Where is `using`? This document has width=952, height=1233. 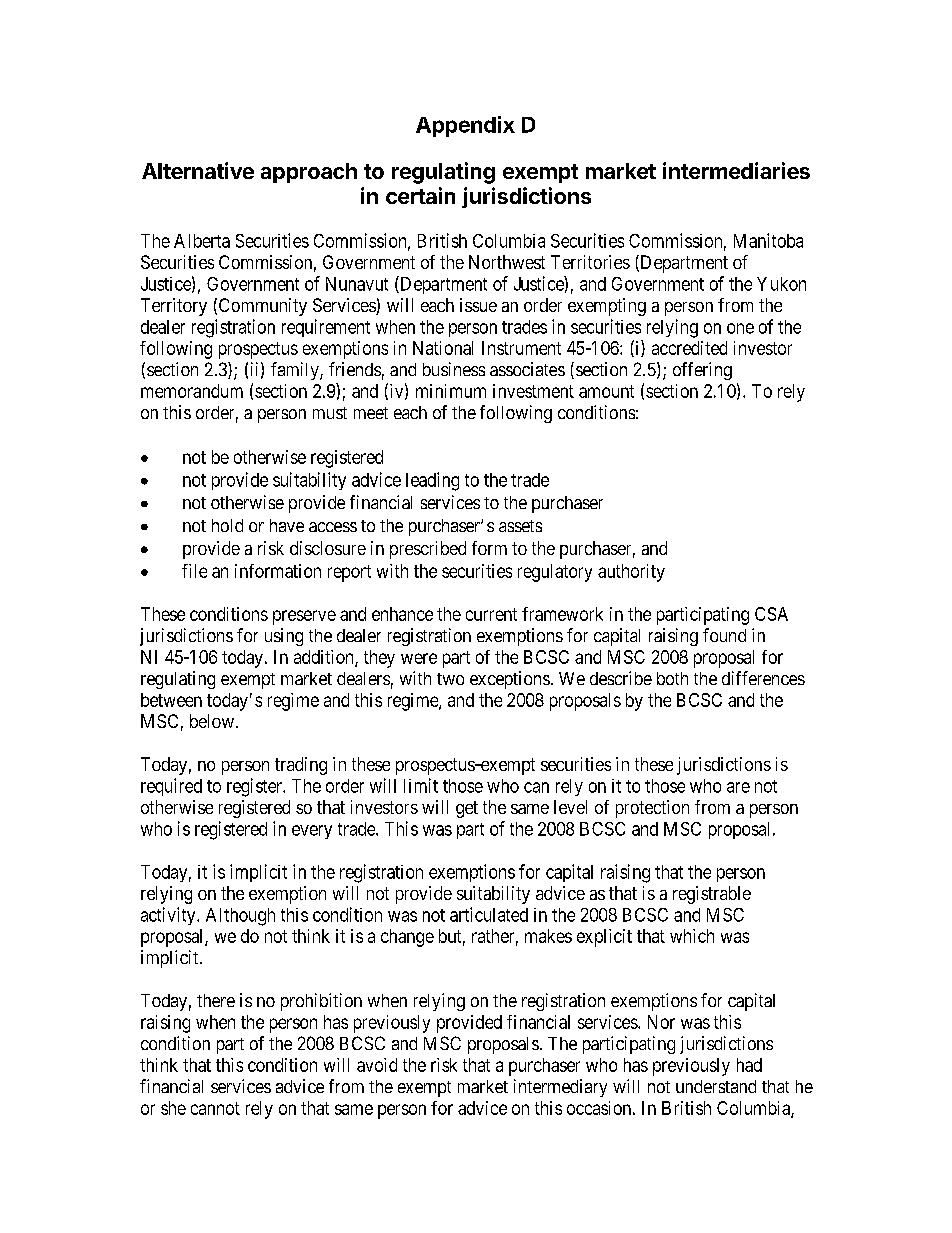
using is located at coordinates (284, 637).
